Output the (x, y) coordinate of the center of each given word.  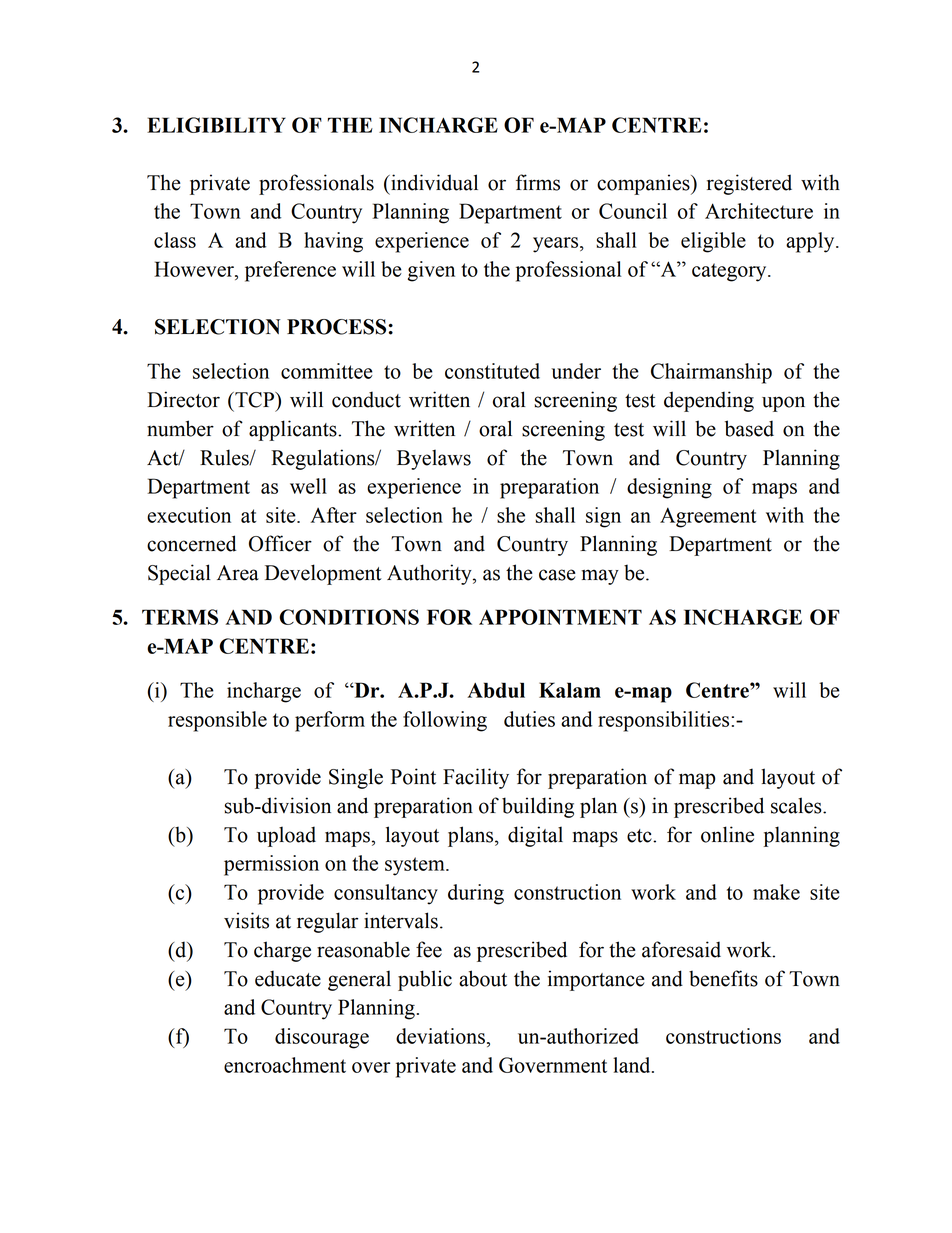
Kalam (570, 690)
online (727, 834)
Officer (280, 543)
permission (271, 865)
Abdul (496, 690)
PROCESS (336, 327)
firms (538, 182)
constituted (492, 371)
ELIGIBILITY (216, 125)
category (730, 272)
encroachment (285, 1065)
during (476, 894)
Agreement (708, 517)
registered (749, 184)
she (511, 515)
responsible (217, 721)
